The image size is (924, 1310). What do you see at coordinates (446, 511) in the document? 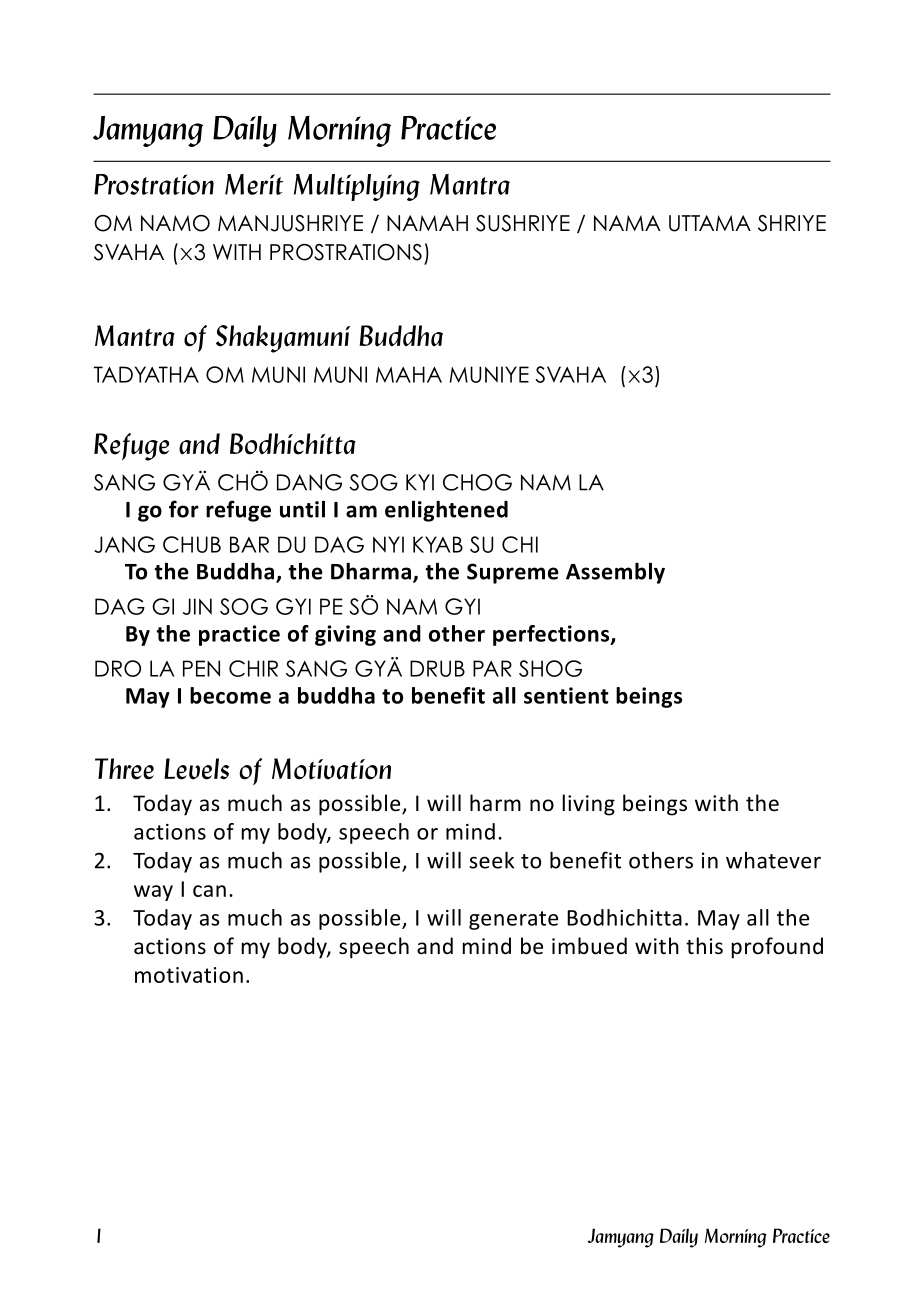
I see `enlightened` at bounding box center [446, 511].
